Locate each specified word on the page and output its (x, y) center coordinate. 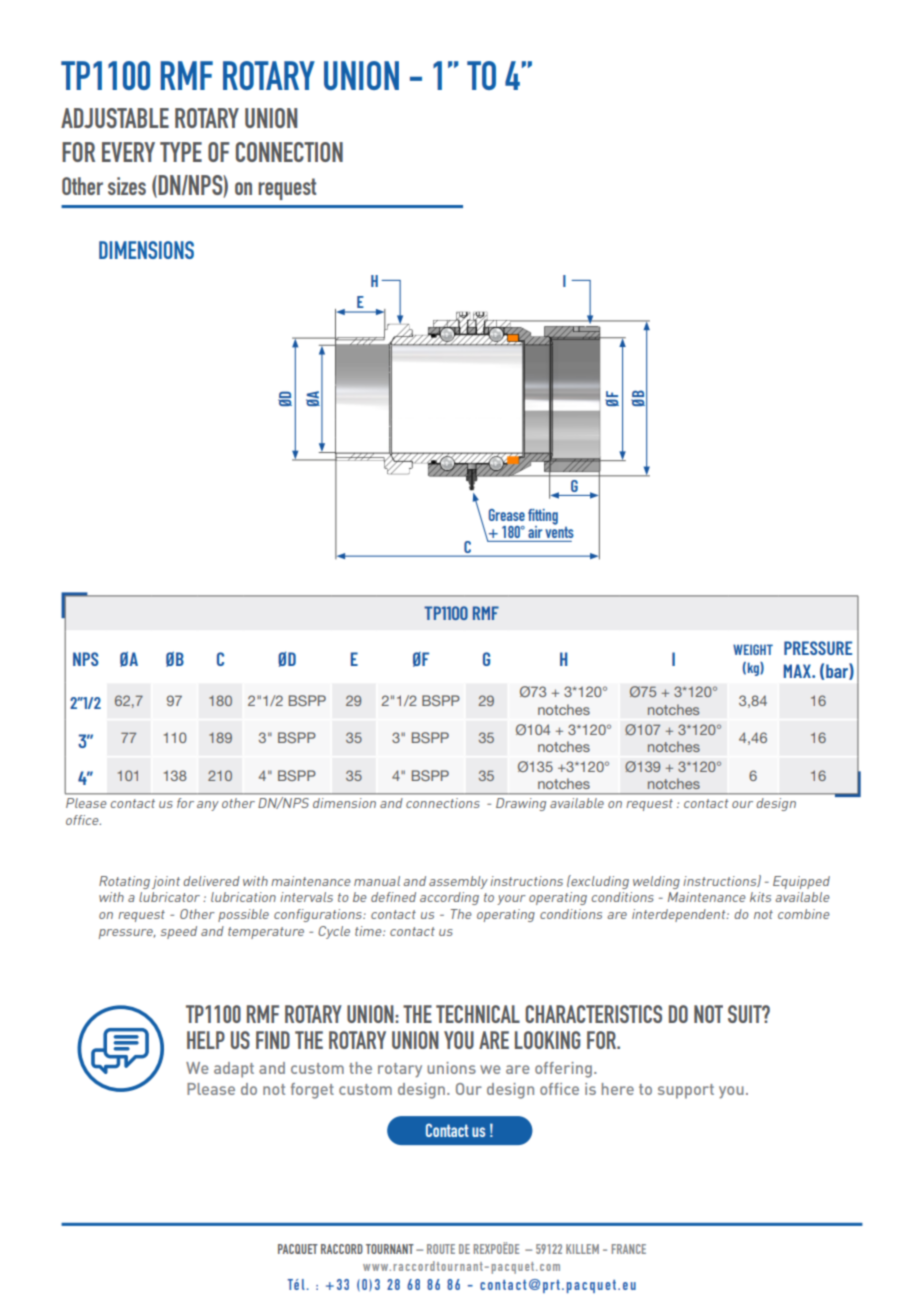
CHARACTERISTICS (593, 1014)
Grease (507, 515)
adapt (234, 1070)
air (535, 532)
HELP (206, 1040)
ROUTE (441, 1249)
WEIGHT (753, 649)
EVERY (128, 152)
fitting (543, 518)
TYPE (181, 152)
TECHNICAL (478, 1014)
